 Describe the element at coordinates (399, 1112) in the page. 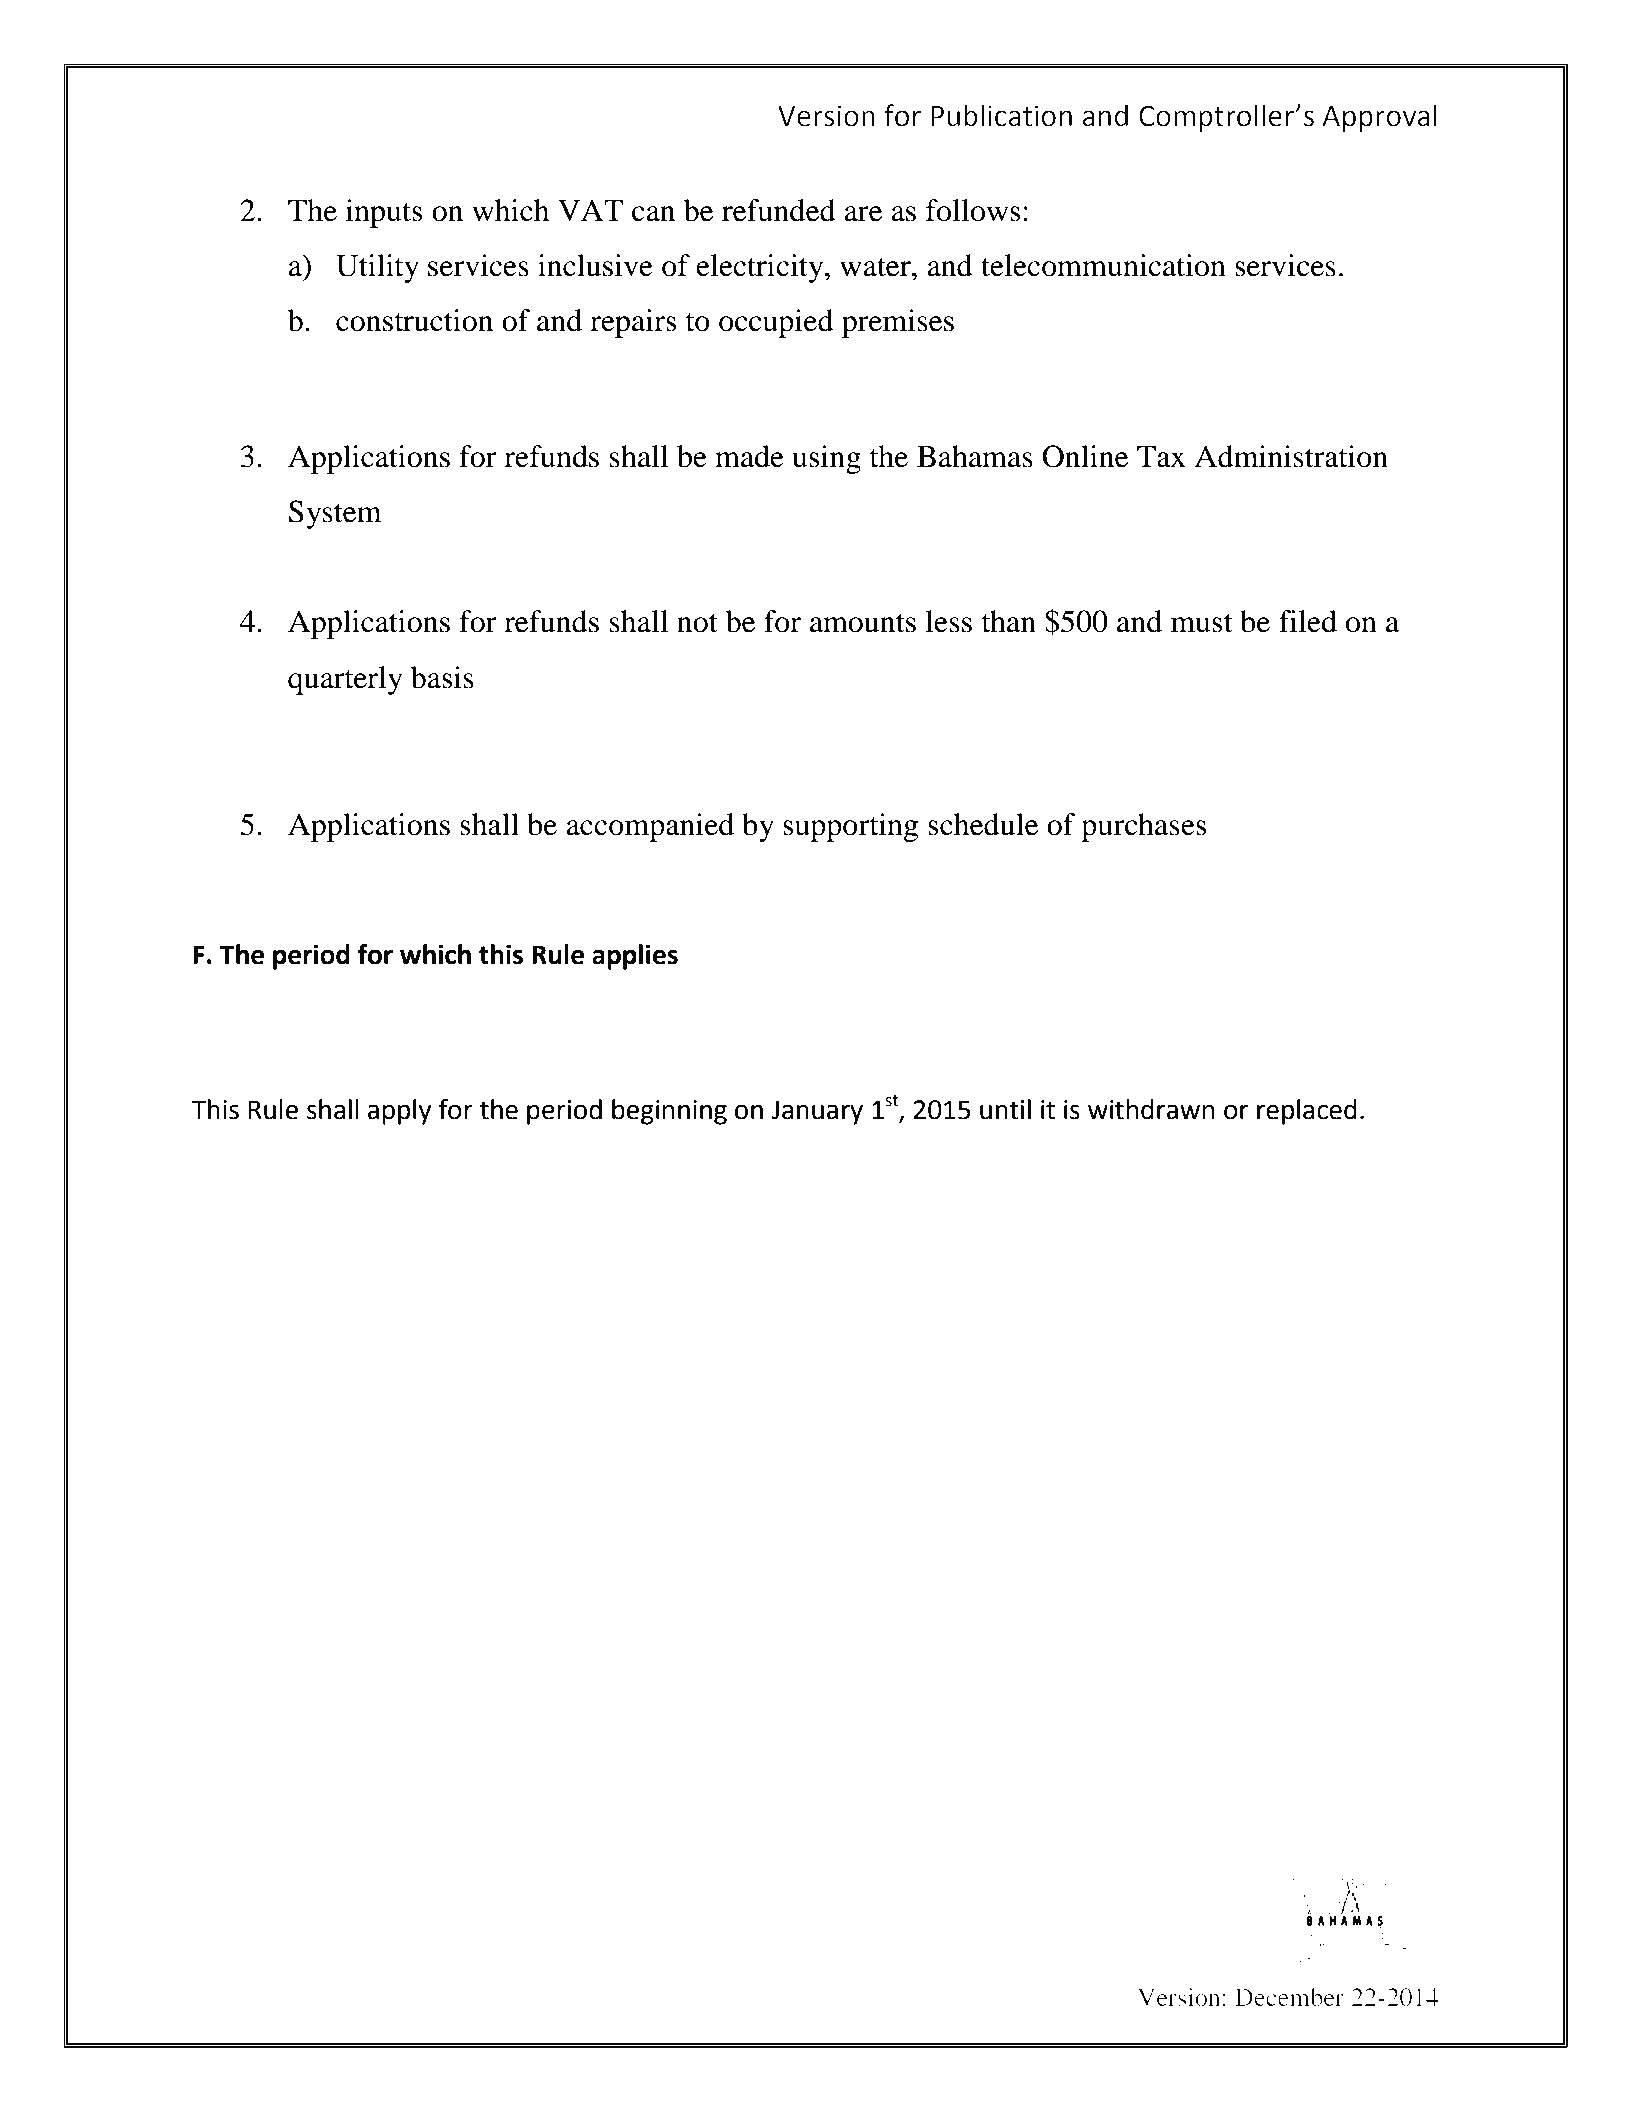

I see `apply` at that location.
